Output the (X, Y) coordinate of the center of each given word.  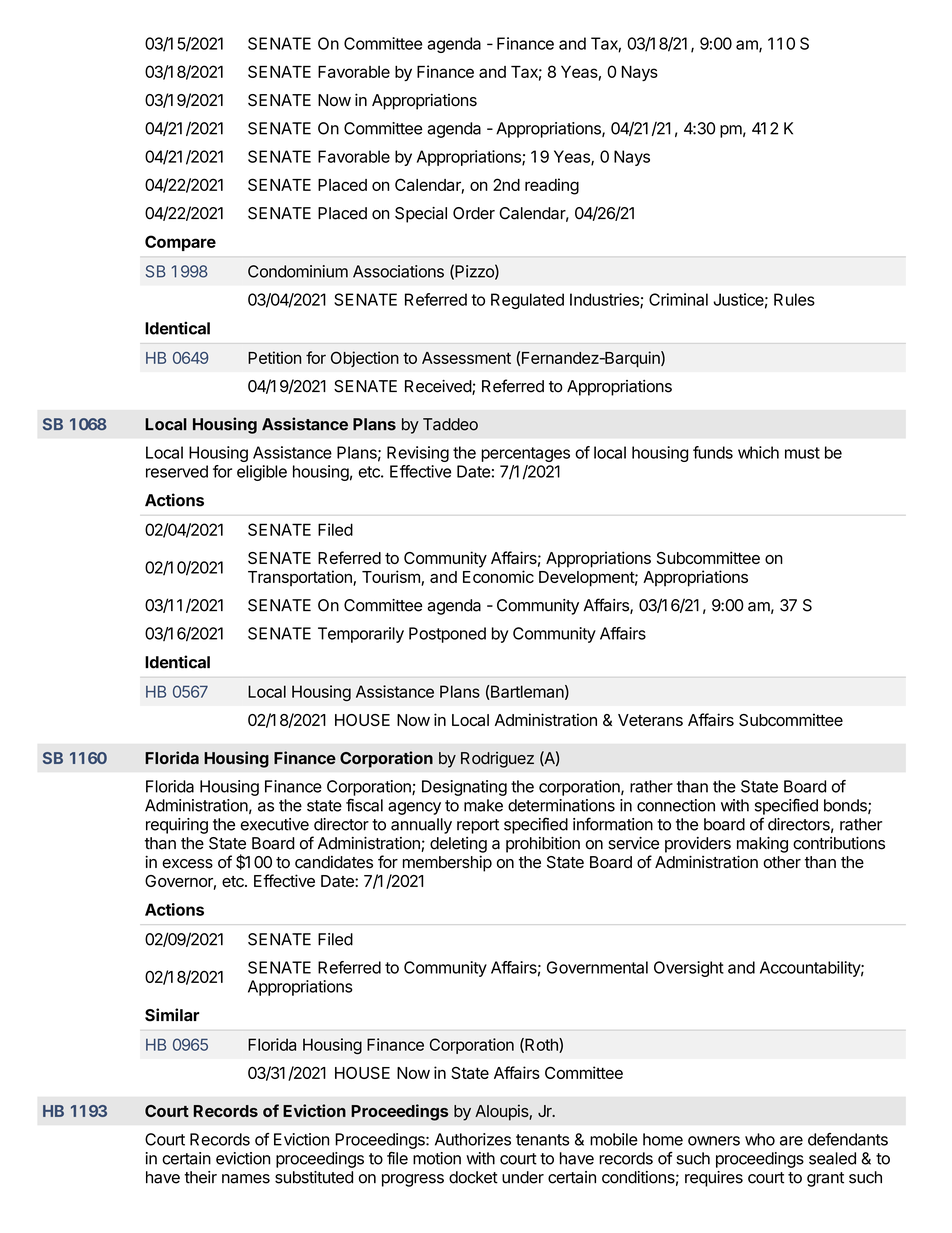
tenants (542, 1140)
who (760, 1139)
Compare (180, 243)
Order (474, 213)
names (246, 1179)
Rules (794, 299)
